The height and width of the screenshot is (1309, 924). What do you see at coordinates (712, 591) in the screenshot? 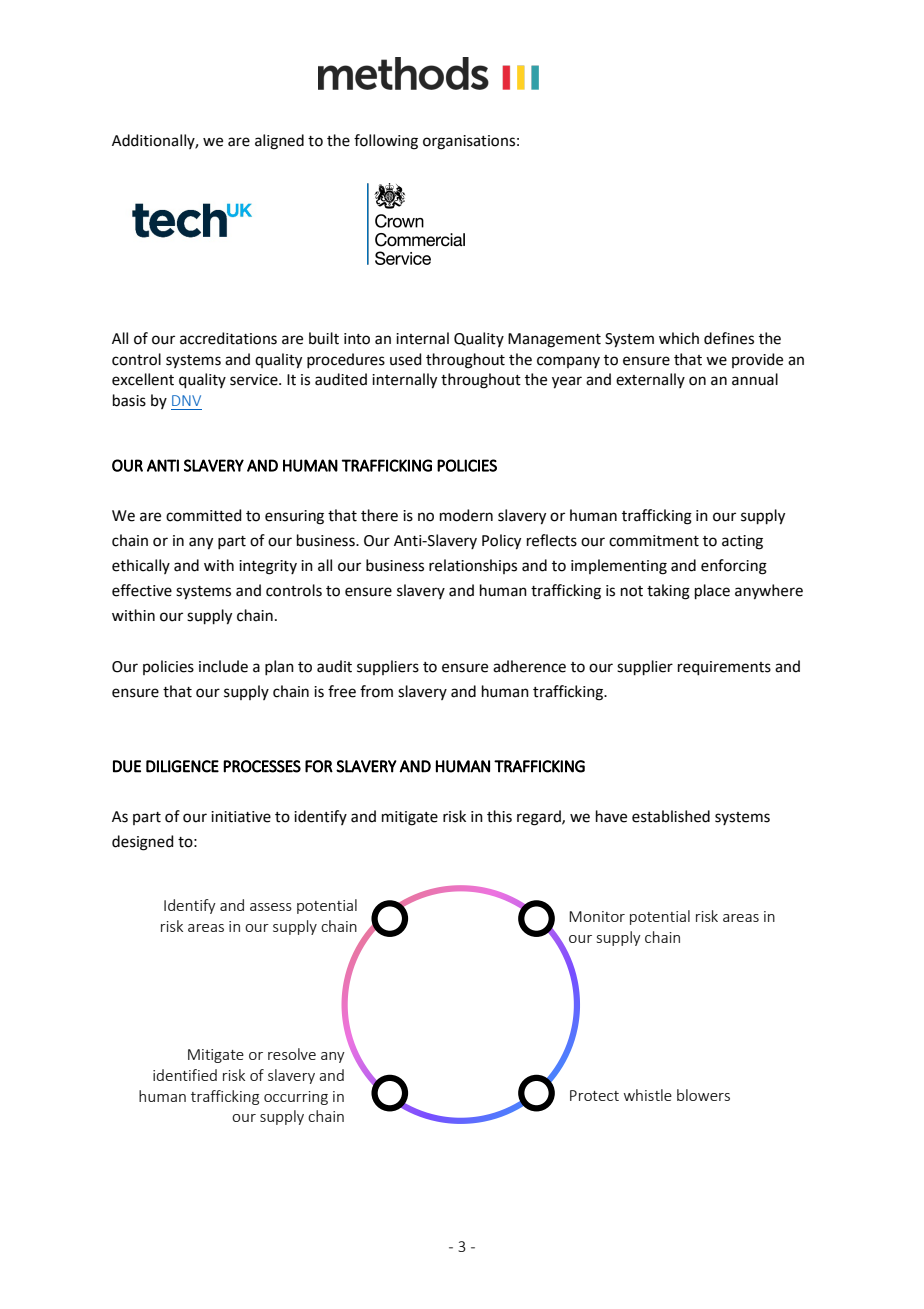
I see `place` at bounding box center [712, 591].
